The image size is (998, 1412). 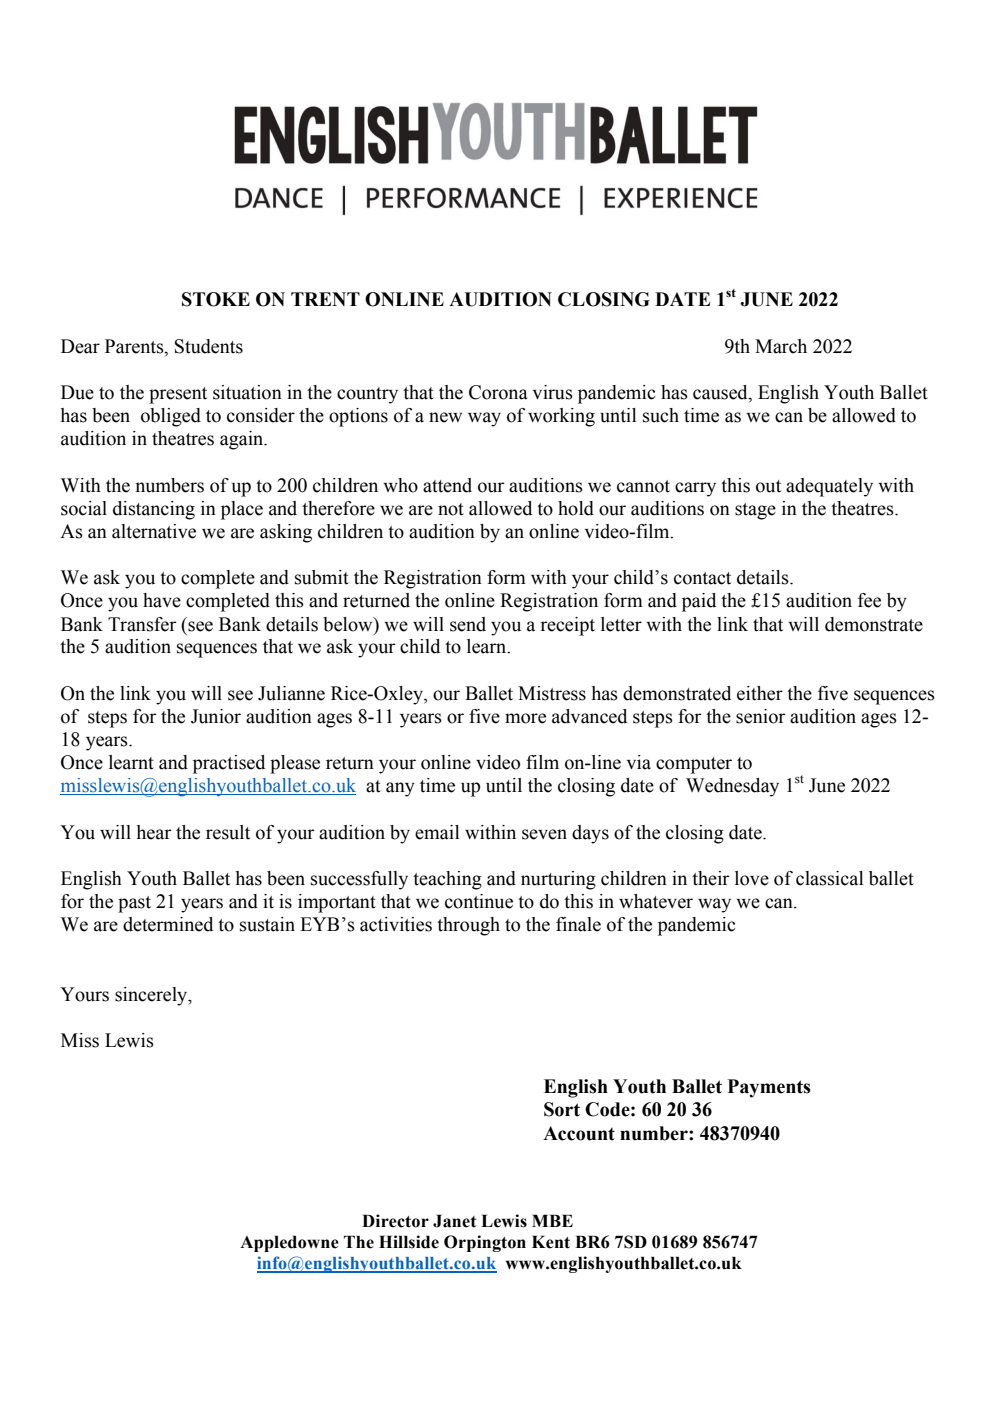 What do you see at coordinates (154, 510) in the document?
I see `distancing` at bounding box center [154, 510].
